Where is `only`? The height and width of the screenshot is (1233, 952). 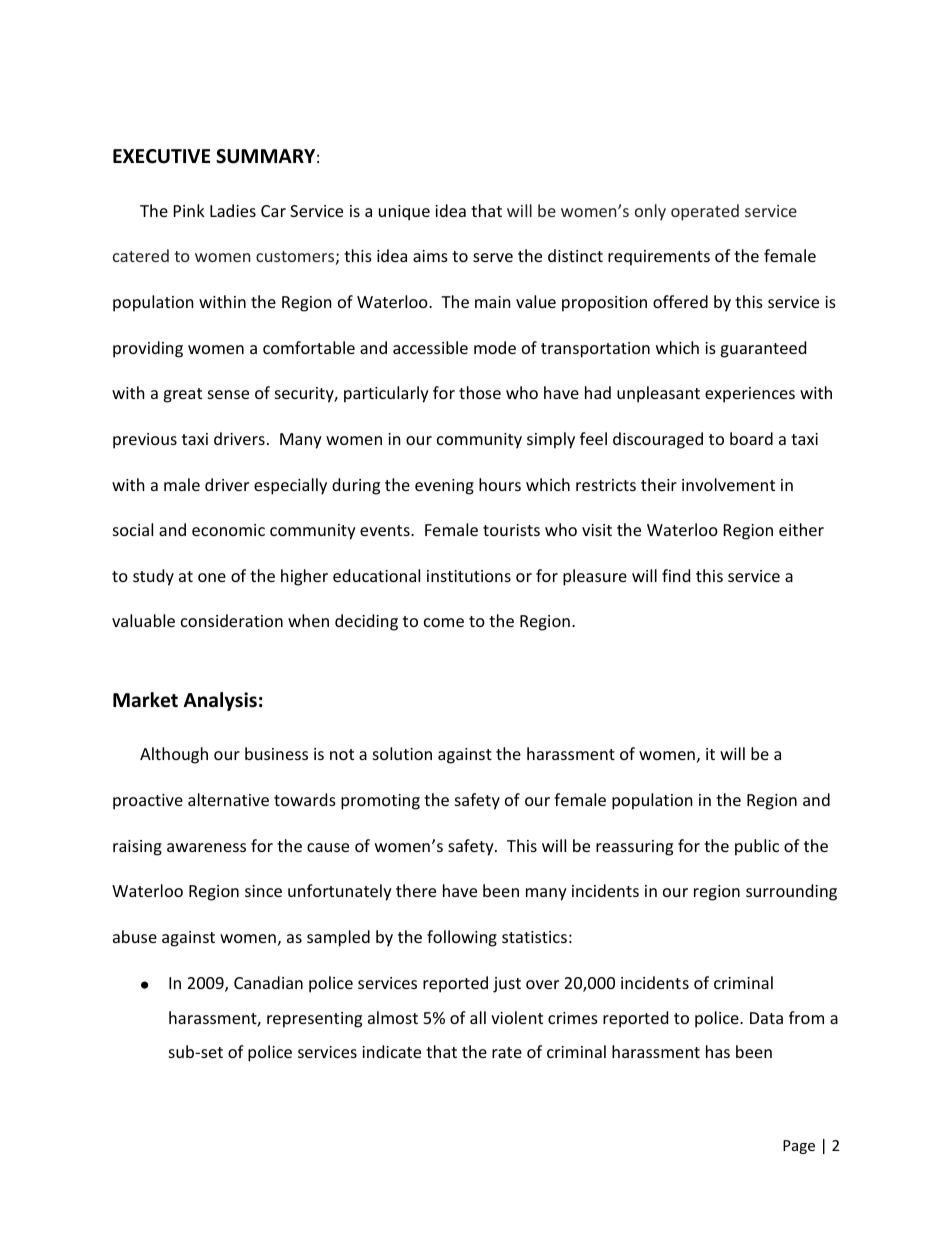
only is located at coordinates (650, 212).
